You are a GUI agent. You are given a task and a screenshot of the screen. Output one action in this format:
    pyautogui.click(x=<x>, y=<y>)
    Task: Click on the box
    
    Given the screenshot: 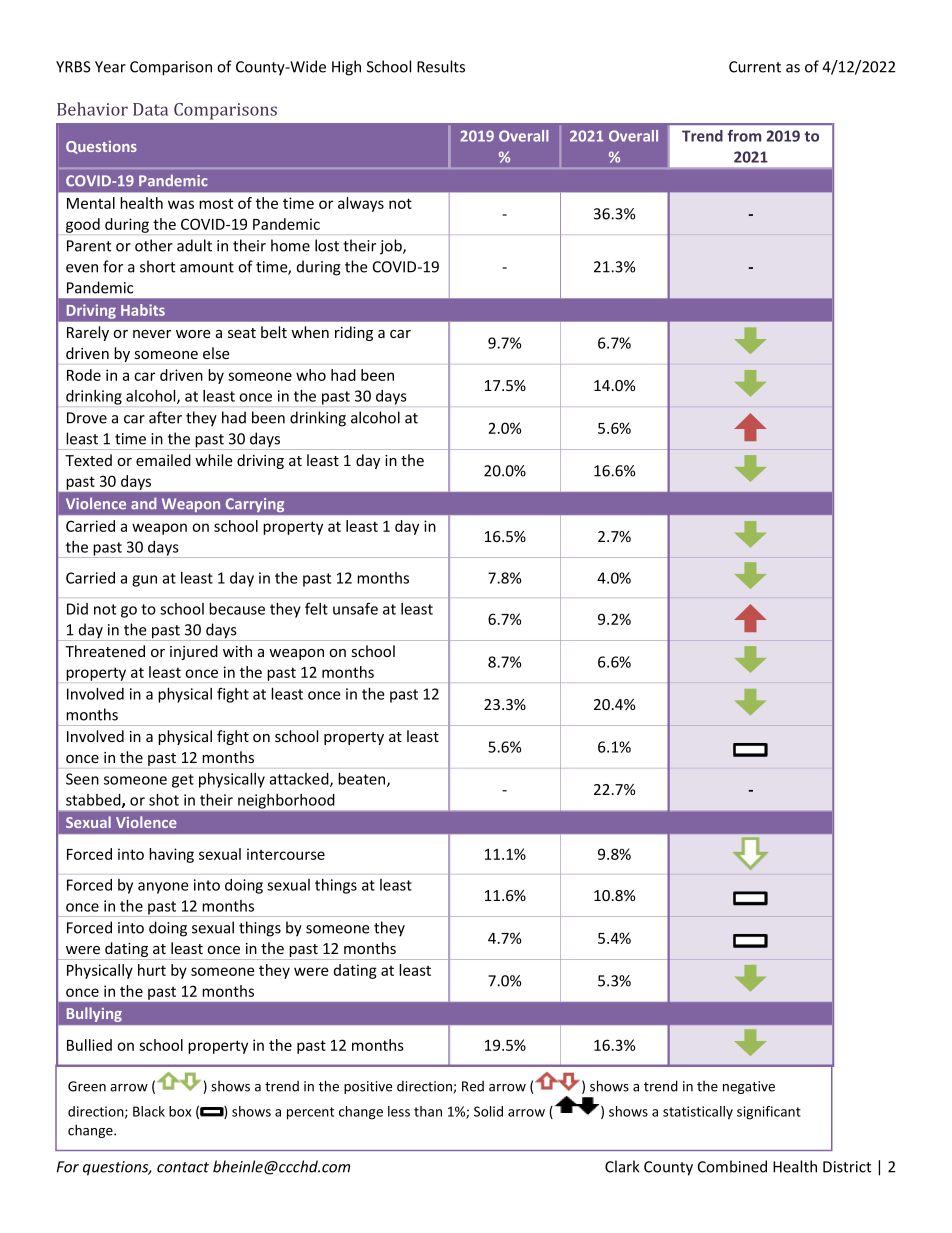 What is the action you would take?
    pyautogui.click(x=180, y=1111)
